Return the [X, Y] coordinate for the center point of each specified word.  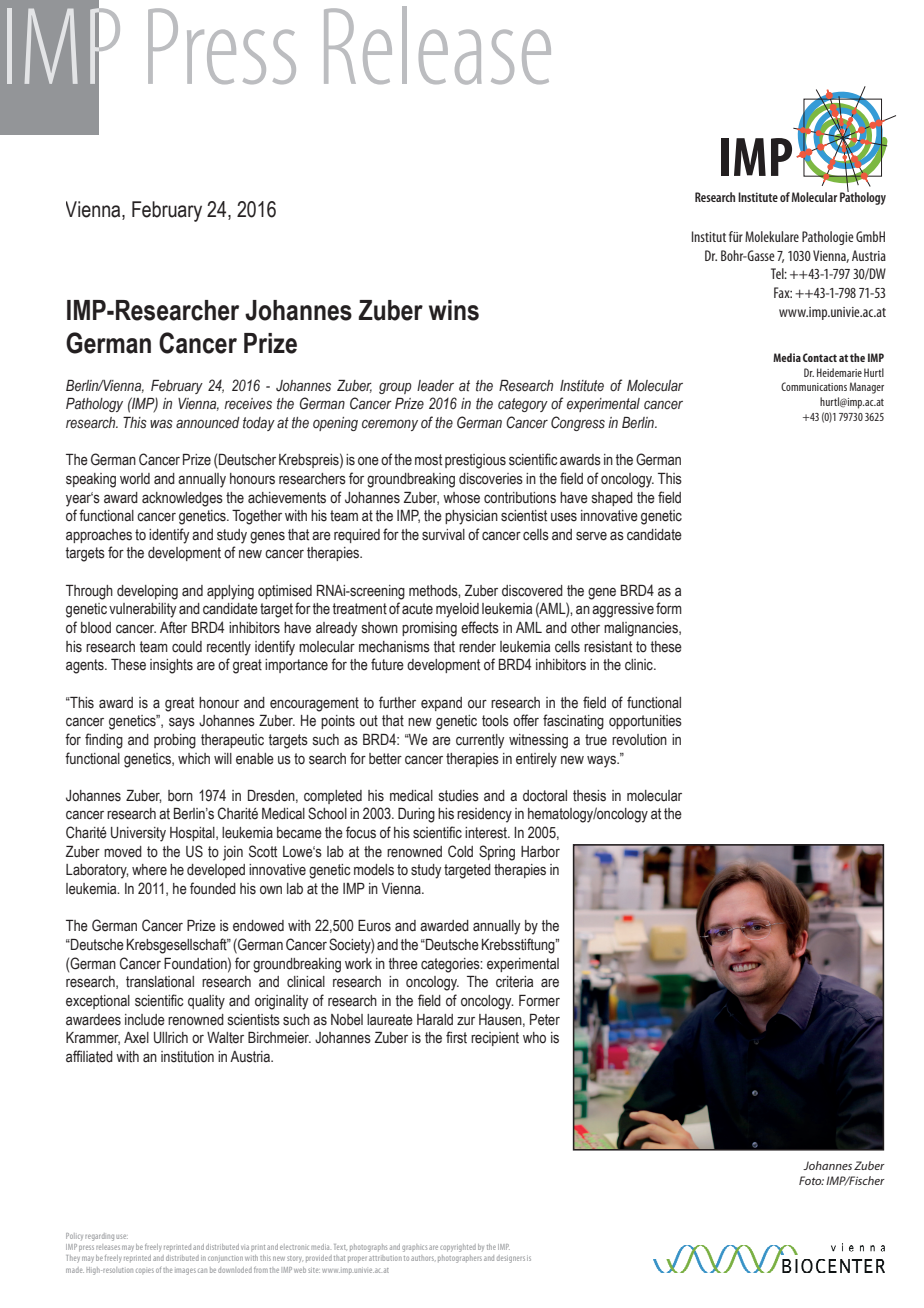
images [185, 1271]
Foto [811, 1180]
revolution [639, 740]
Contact [820, 357]
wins [454, 310]
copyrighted [458, 1248]
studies [459, 796]
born [180, 796]
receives [248, 404]
